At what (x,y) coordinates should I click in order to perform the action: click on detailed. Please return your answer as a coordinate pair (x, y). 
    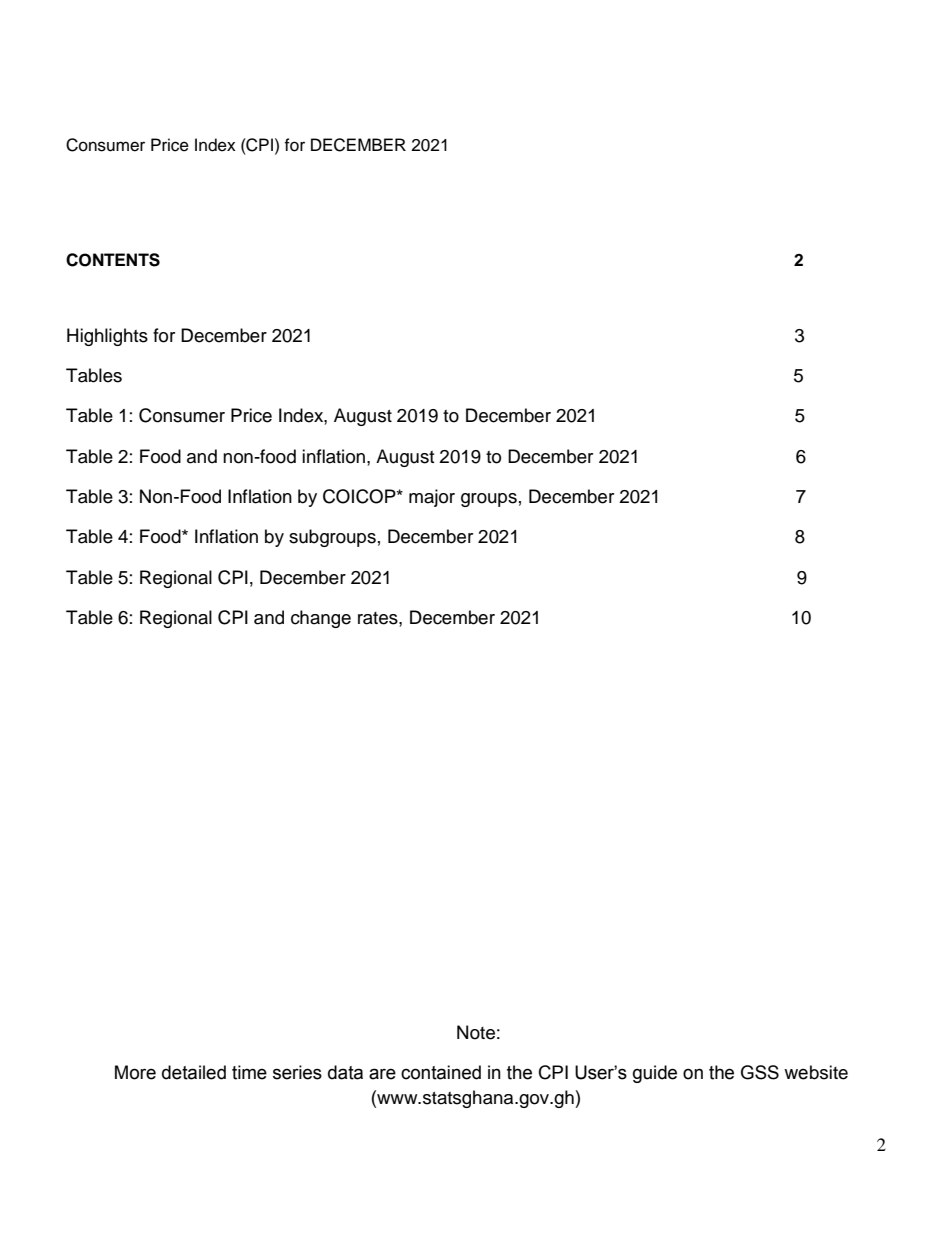
    Looking at the image, I should click on (194, 1072).
